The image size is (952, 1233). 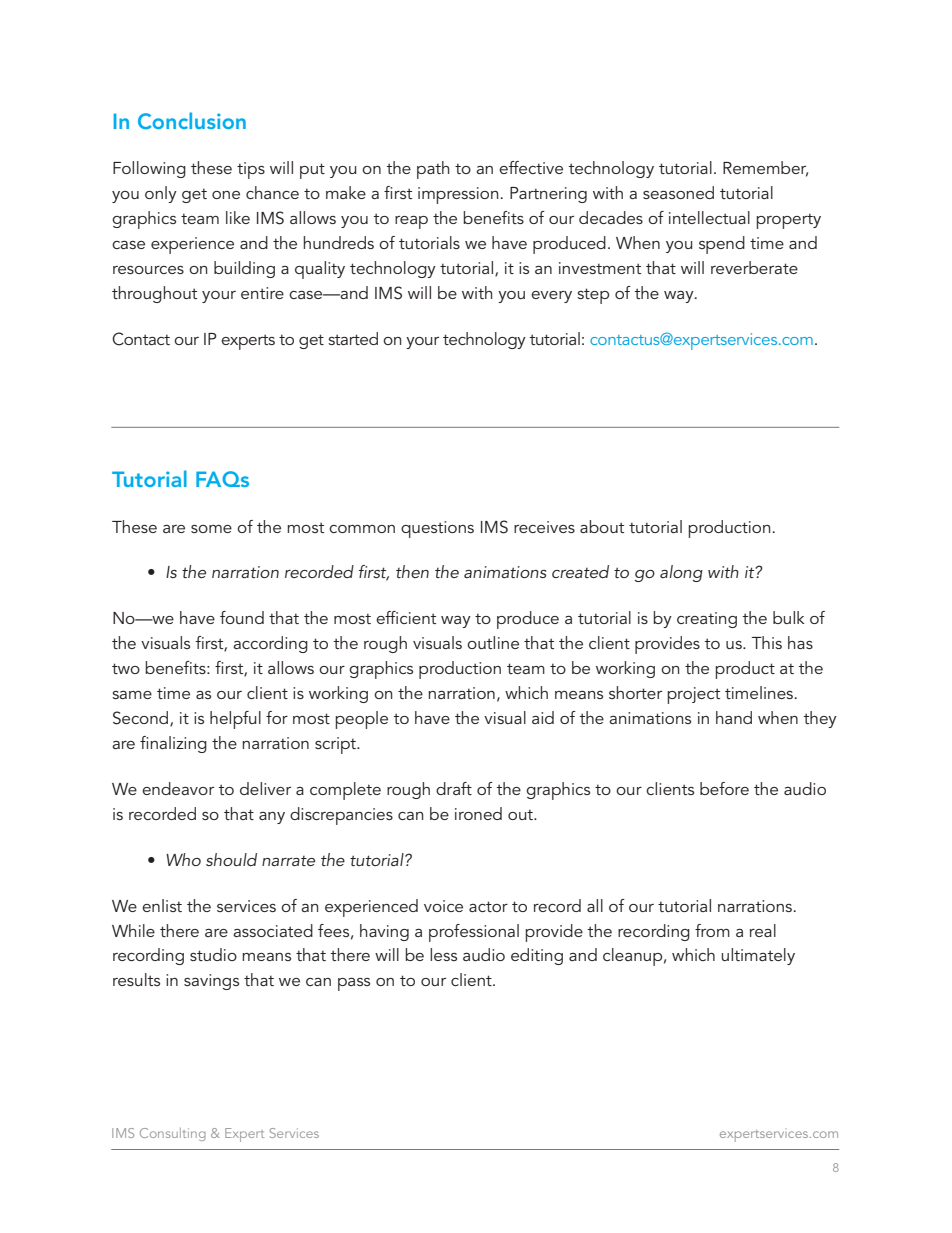 What do you see at coordinates (724, 788) in the page?
I see `before` at bounding box center [724, 788].
